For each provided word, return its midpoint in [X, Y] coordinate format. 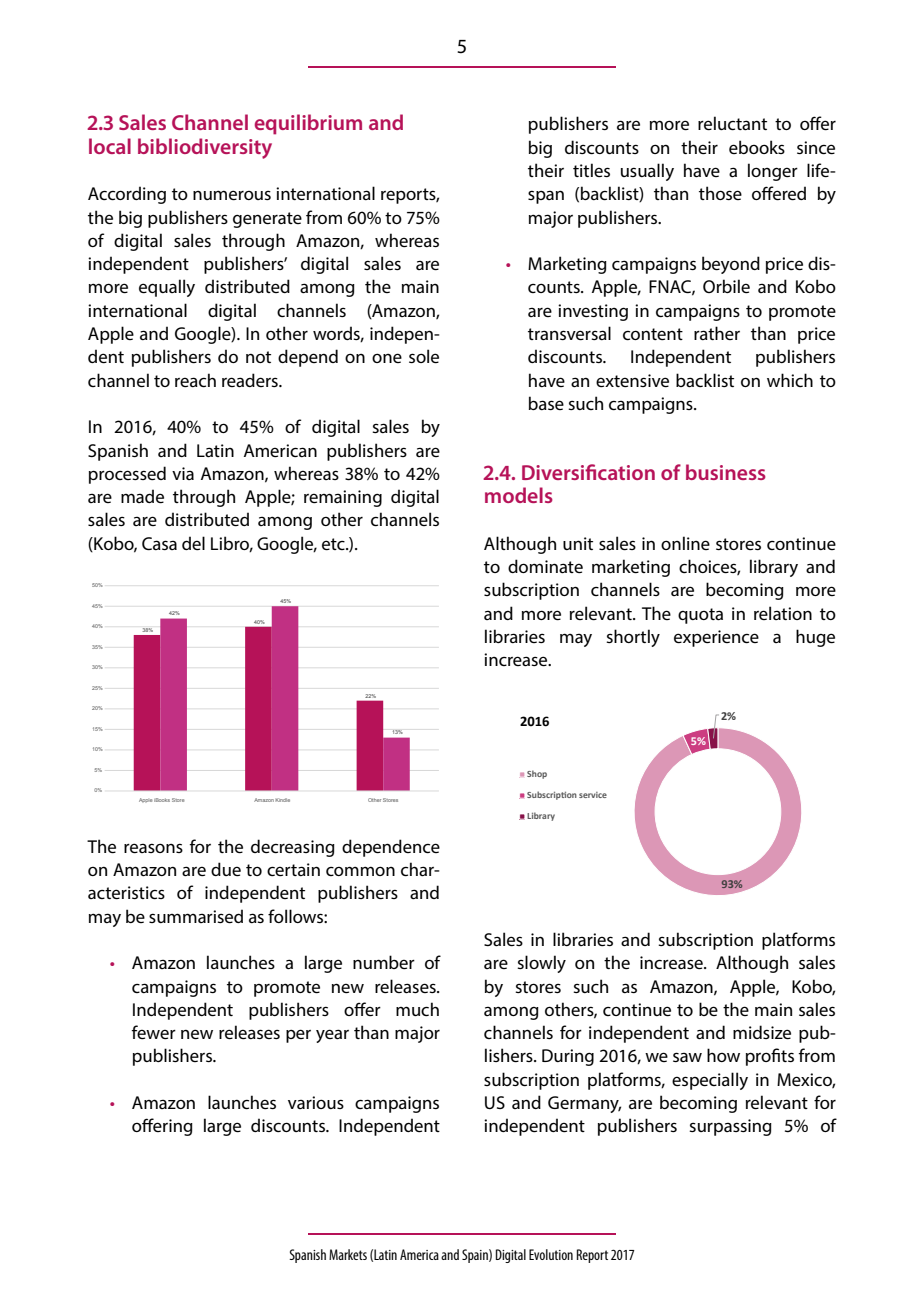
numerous [232, 195]
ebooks [757, 147]
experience [716, 638]
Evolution [551, 1254]
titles [591, 170]
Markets [348, 1254]
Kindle [282, 800]
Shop [537, 774]
